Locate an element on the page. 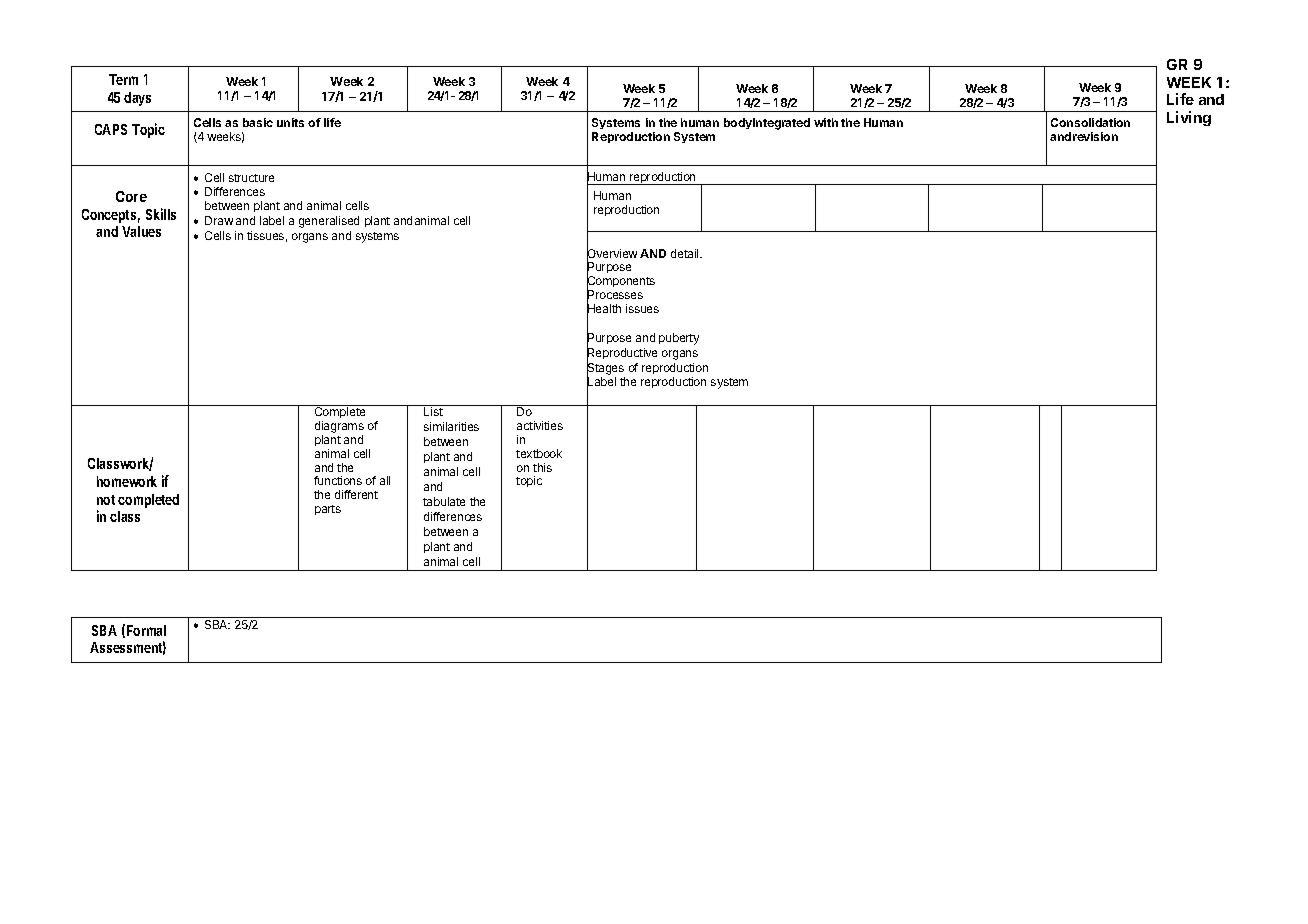  Consolidation is located at coordinates (1090, 122).
